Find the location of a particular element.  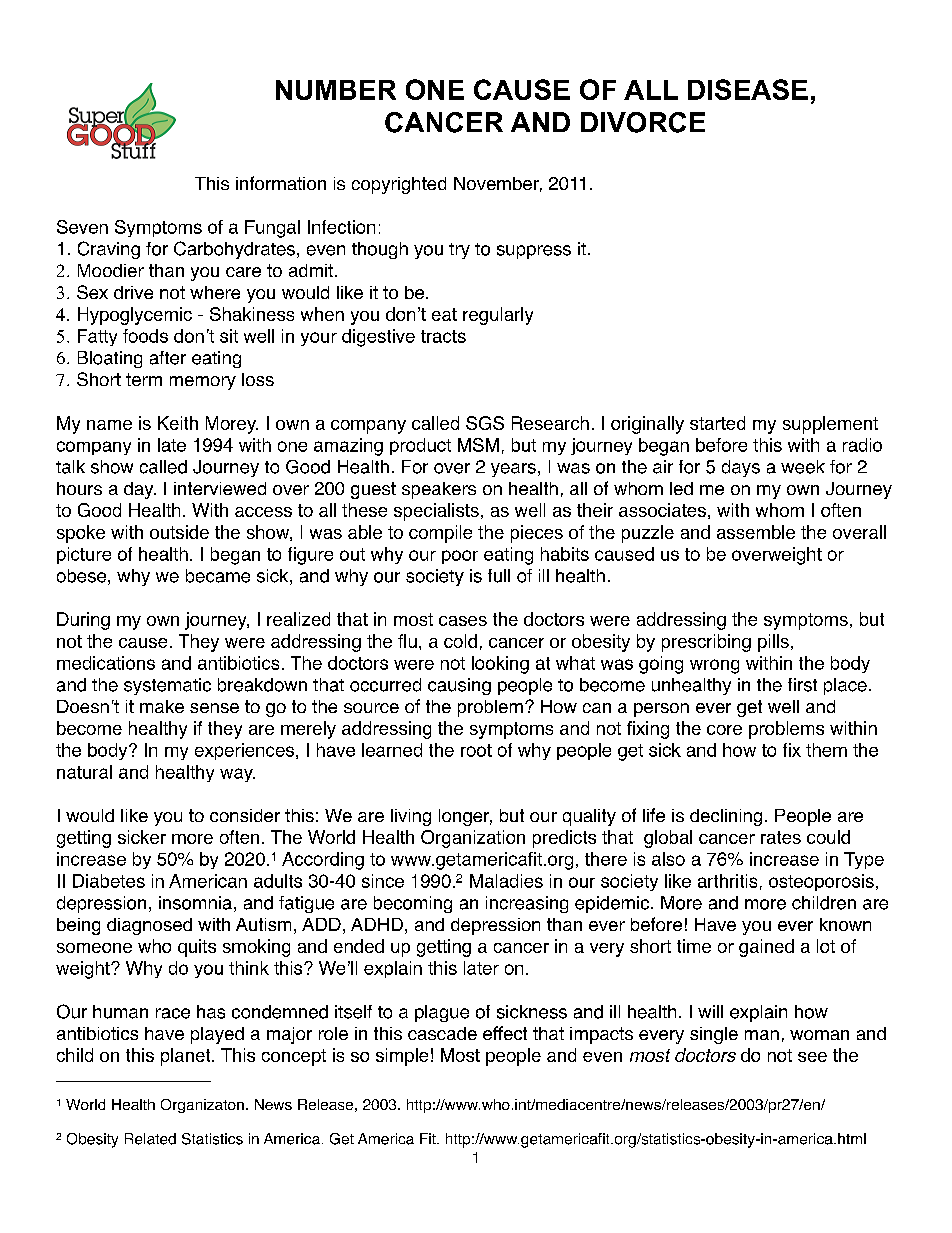

copyrighted is located at coordinates (399, 185).
